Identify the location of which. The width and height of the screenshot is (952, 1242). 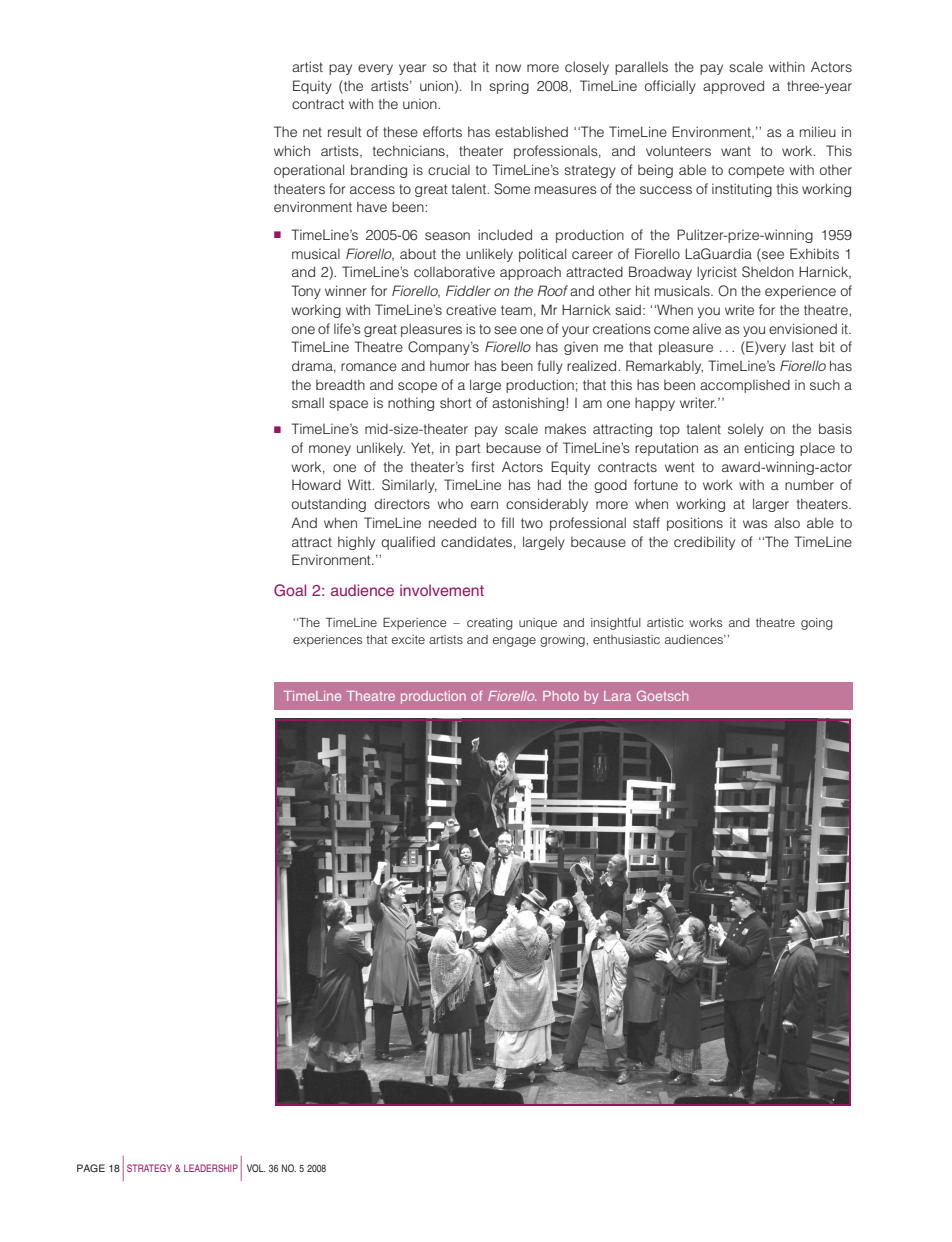
(292, 150).
